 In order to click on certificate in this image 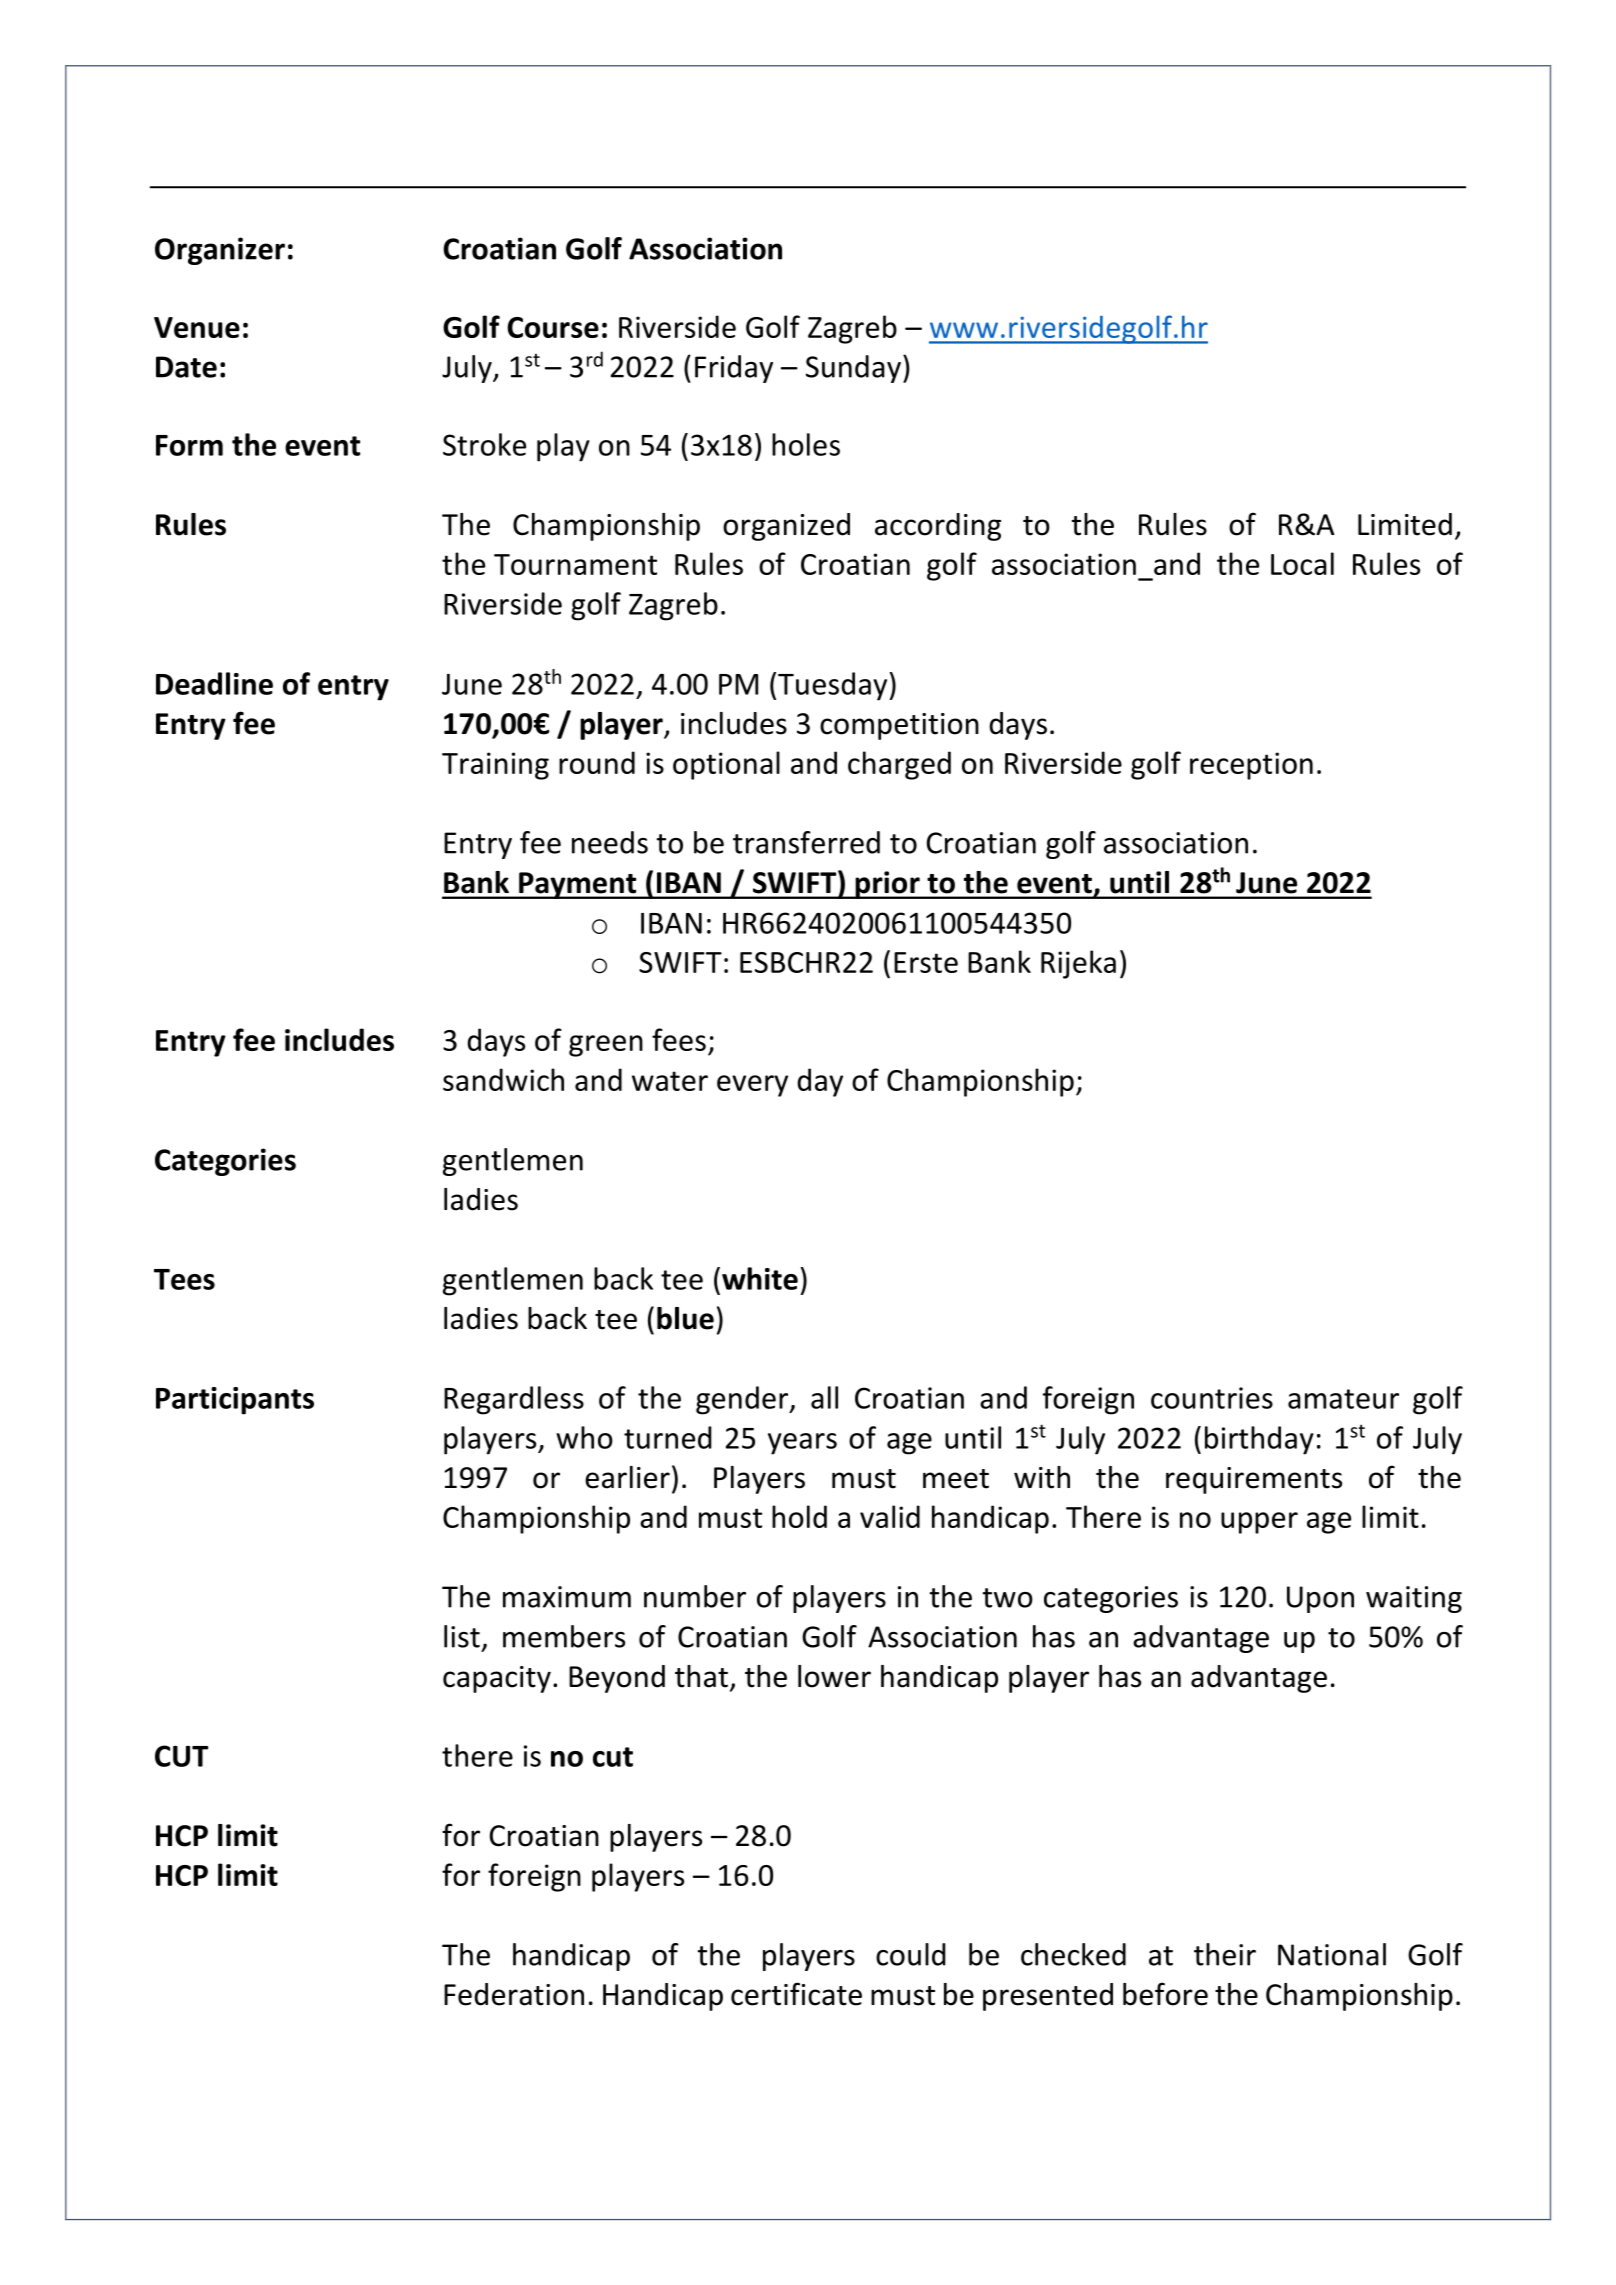, I will do `click(796, 1994)`.
